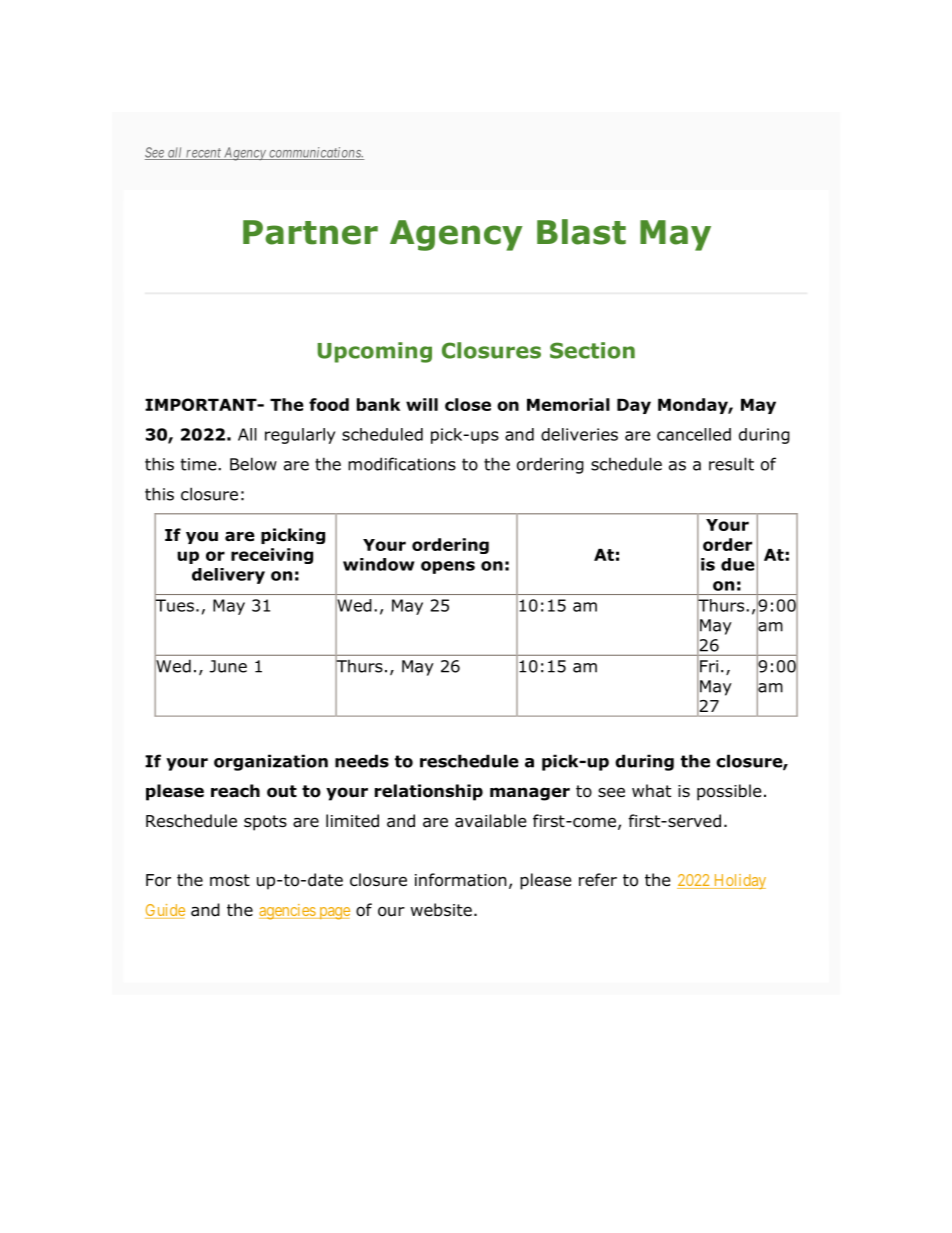 This document has height=1233, width=952. What do you see at coordinates (468, 404) in the document?
I see `close` at bounding box center [468, 404].
